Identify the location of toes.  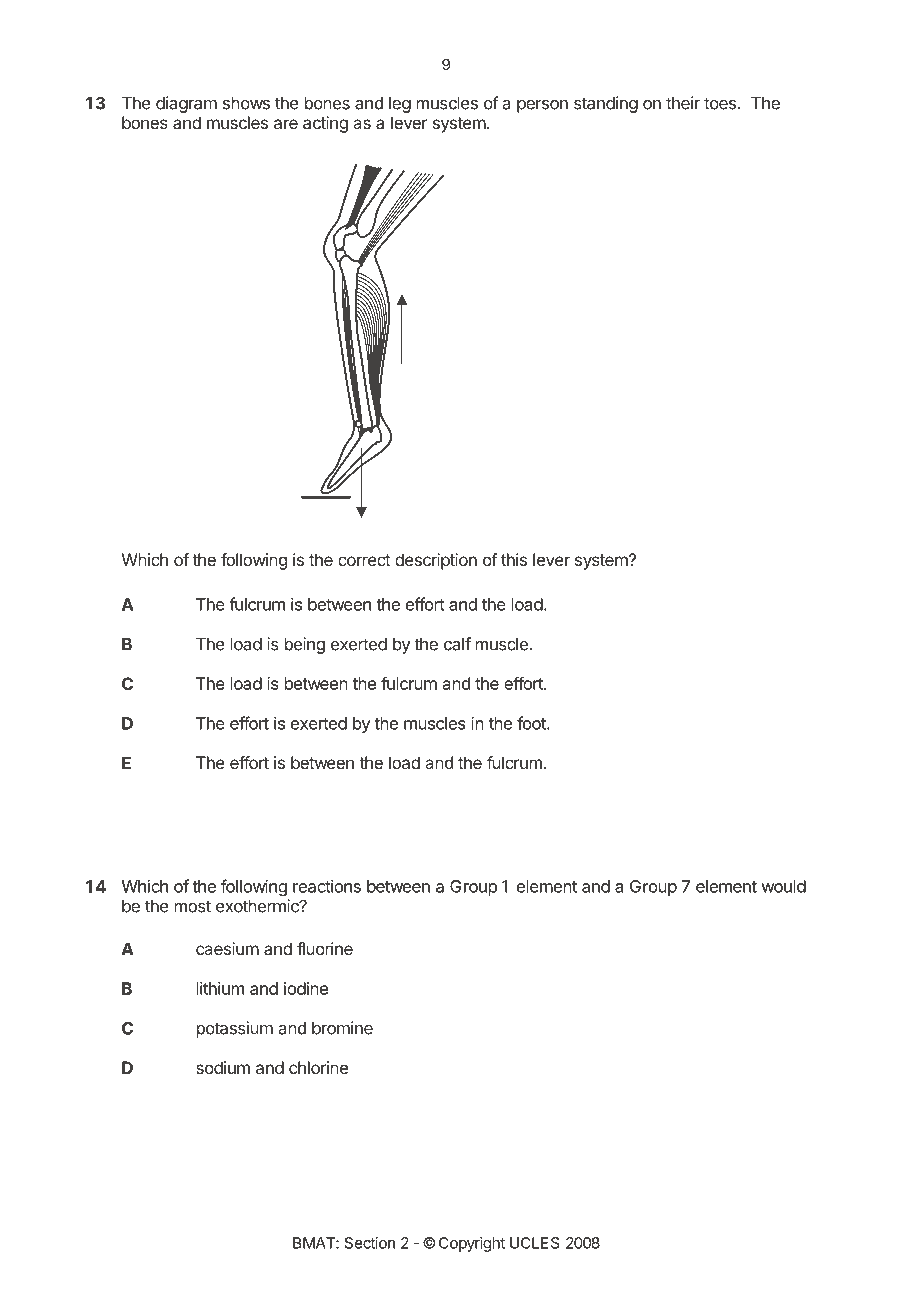
(720, 103).
